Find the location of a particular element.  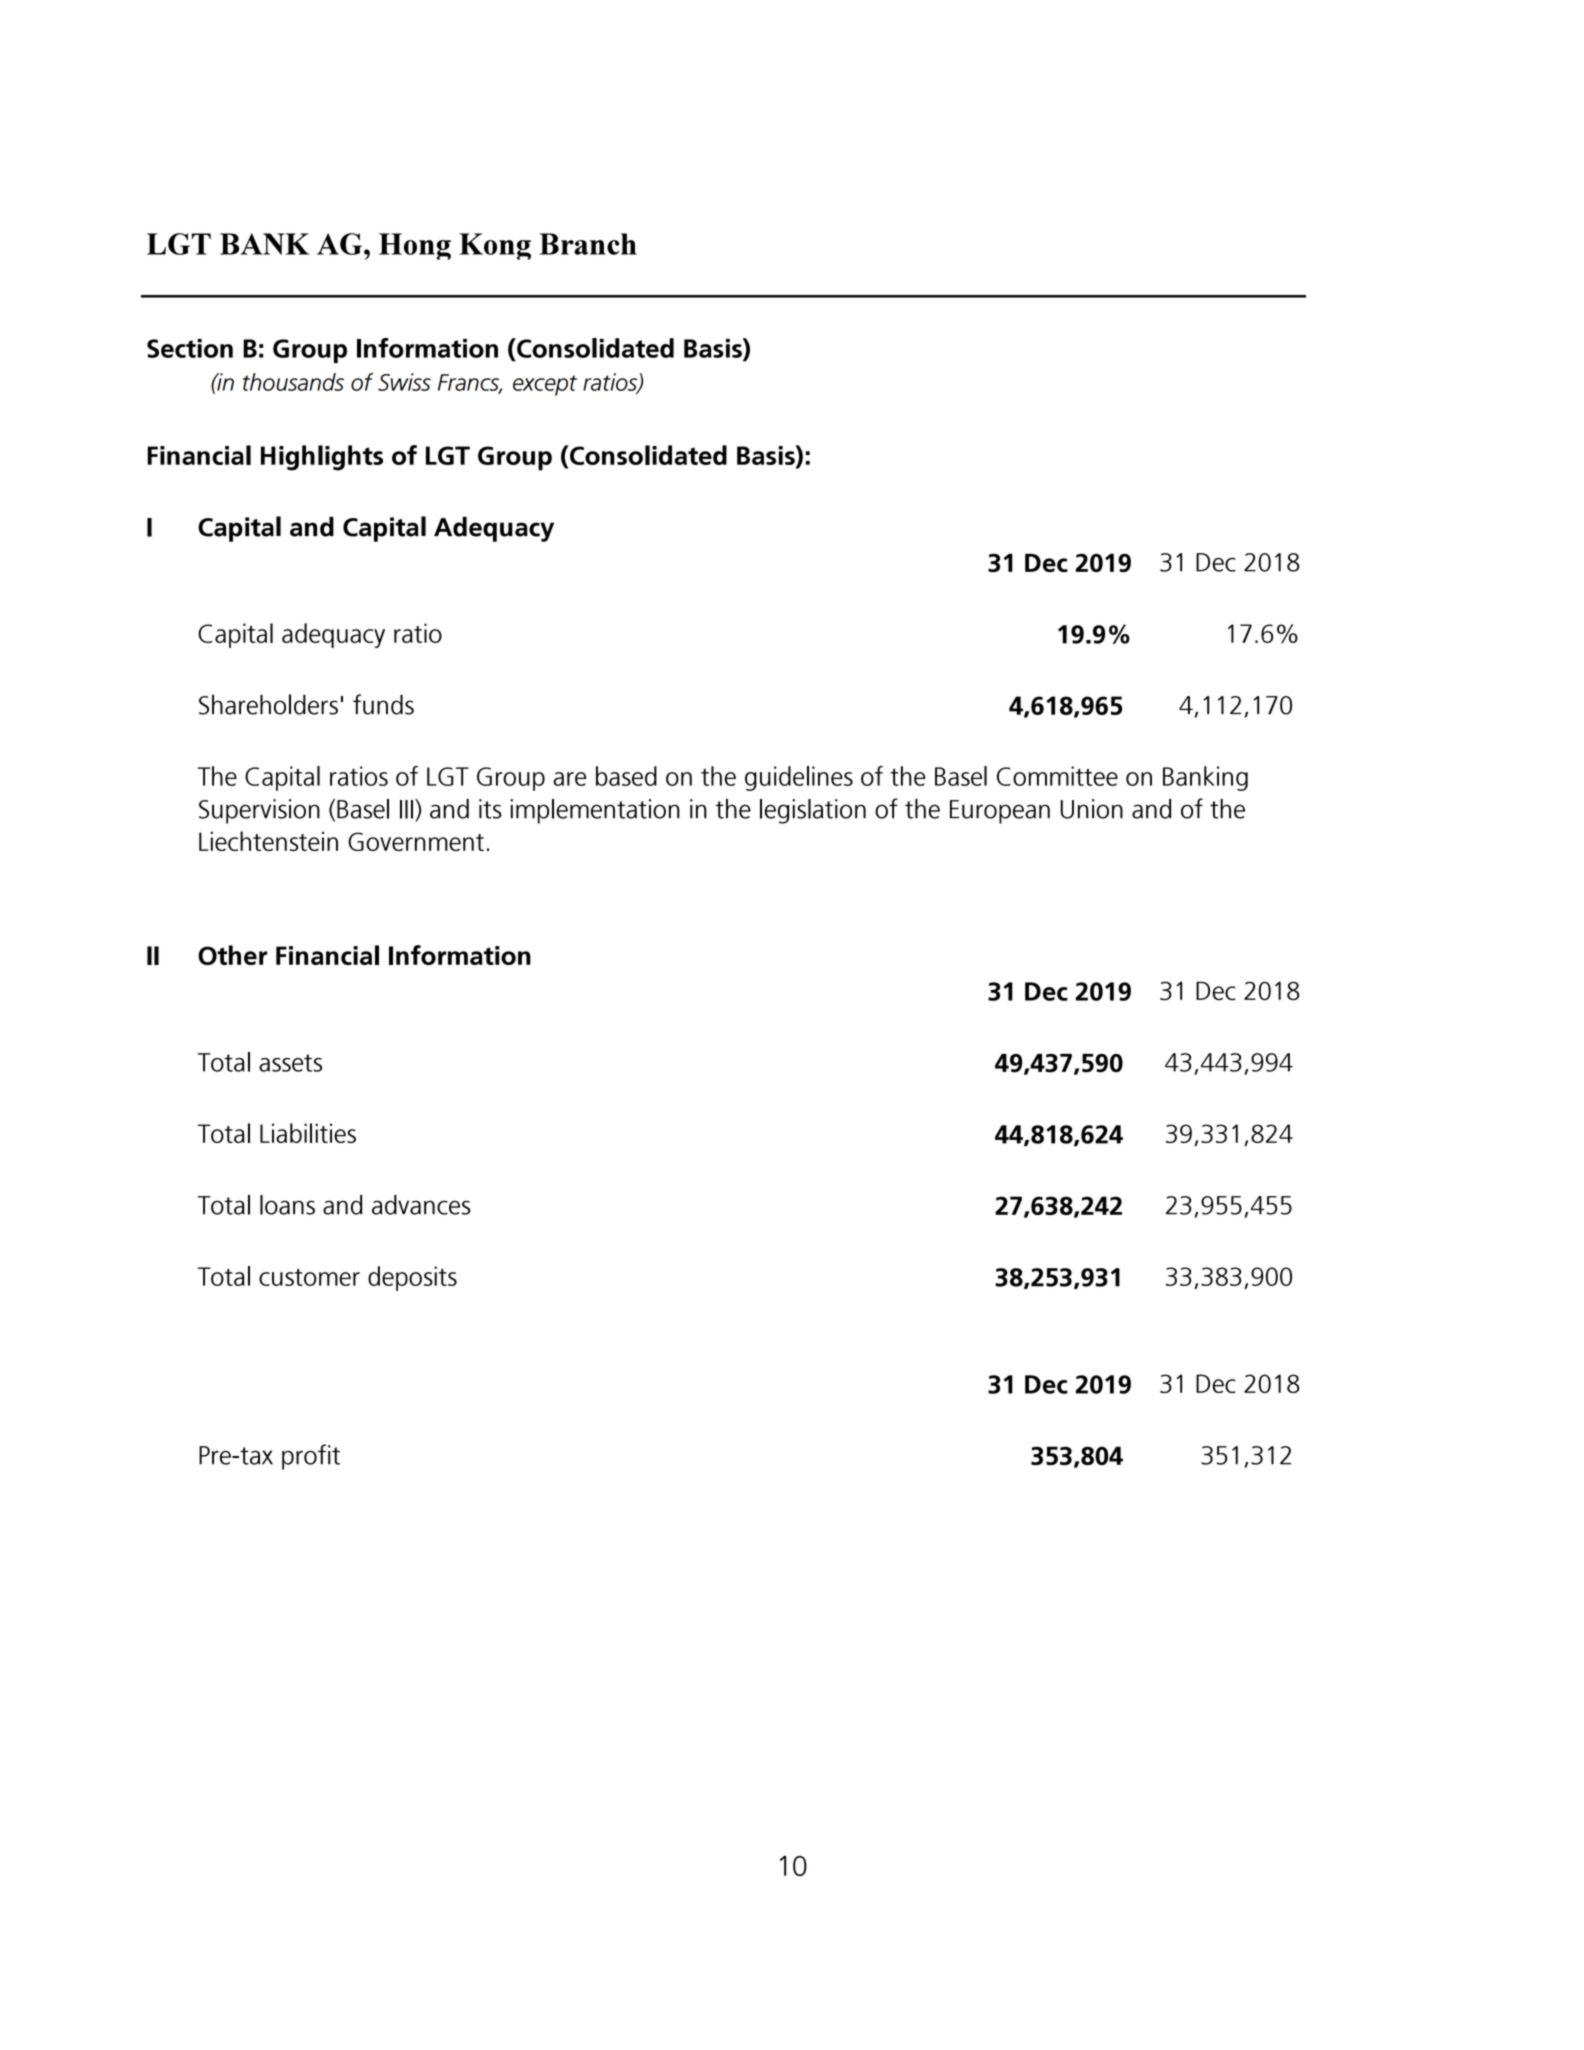

profit is located at coordinates (311, 1457).
